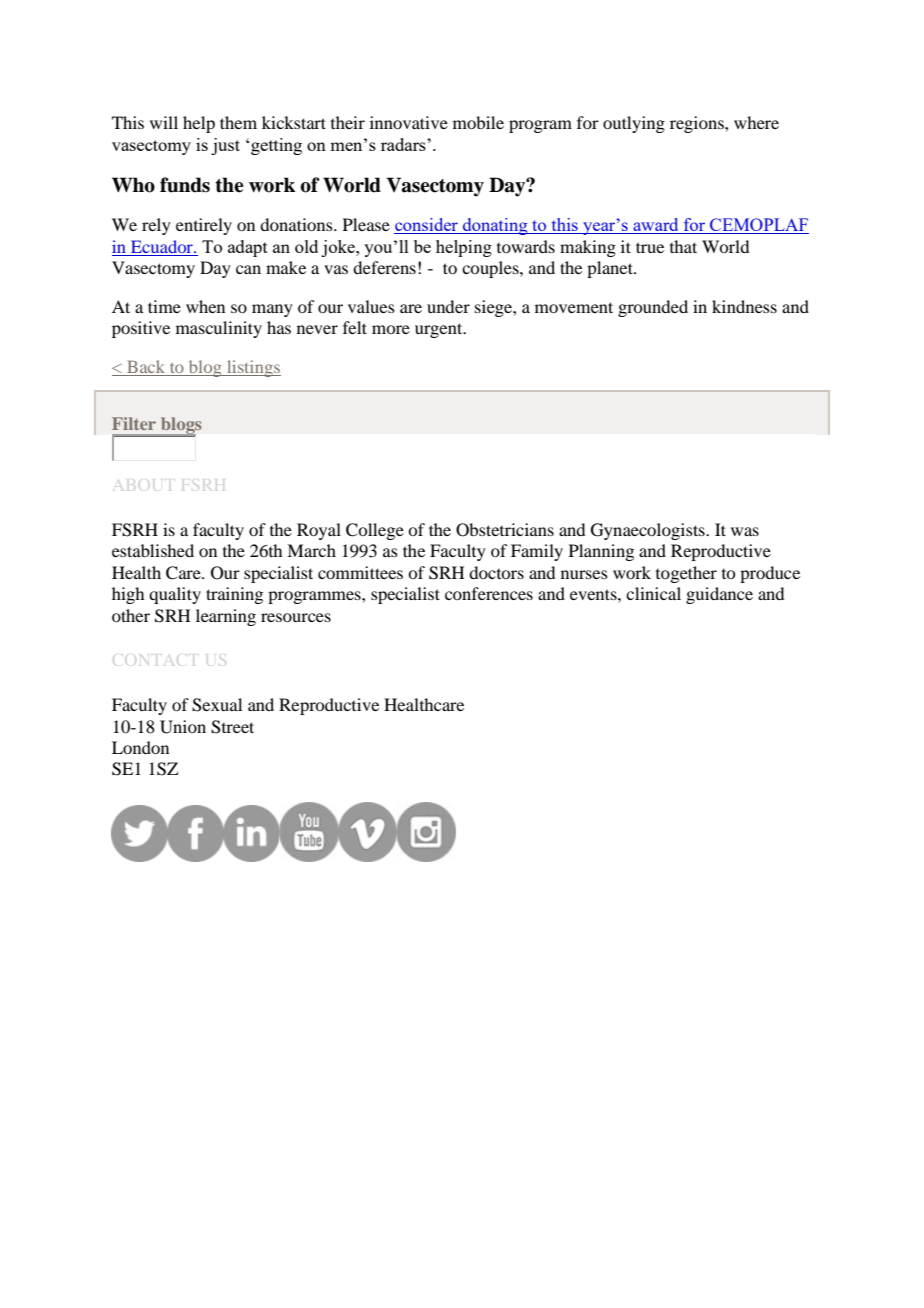  Describe the element at coordinates (134, 423) in the image. I see `Filter` at that location.
